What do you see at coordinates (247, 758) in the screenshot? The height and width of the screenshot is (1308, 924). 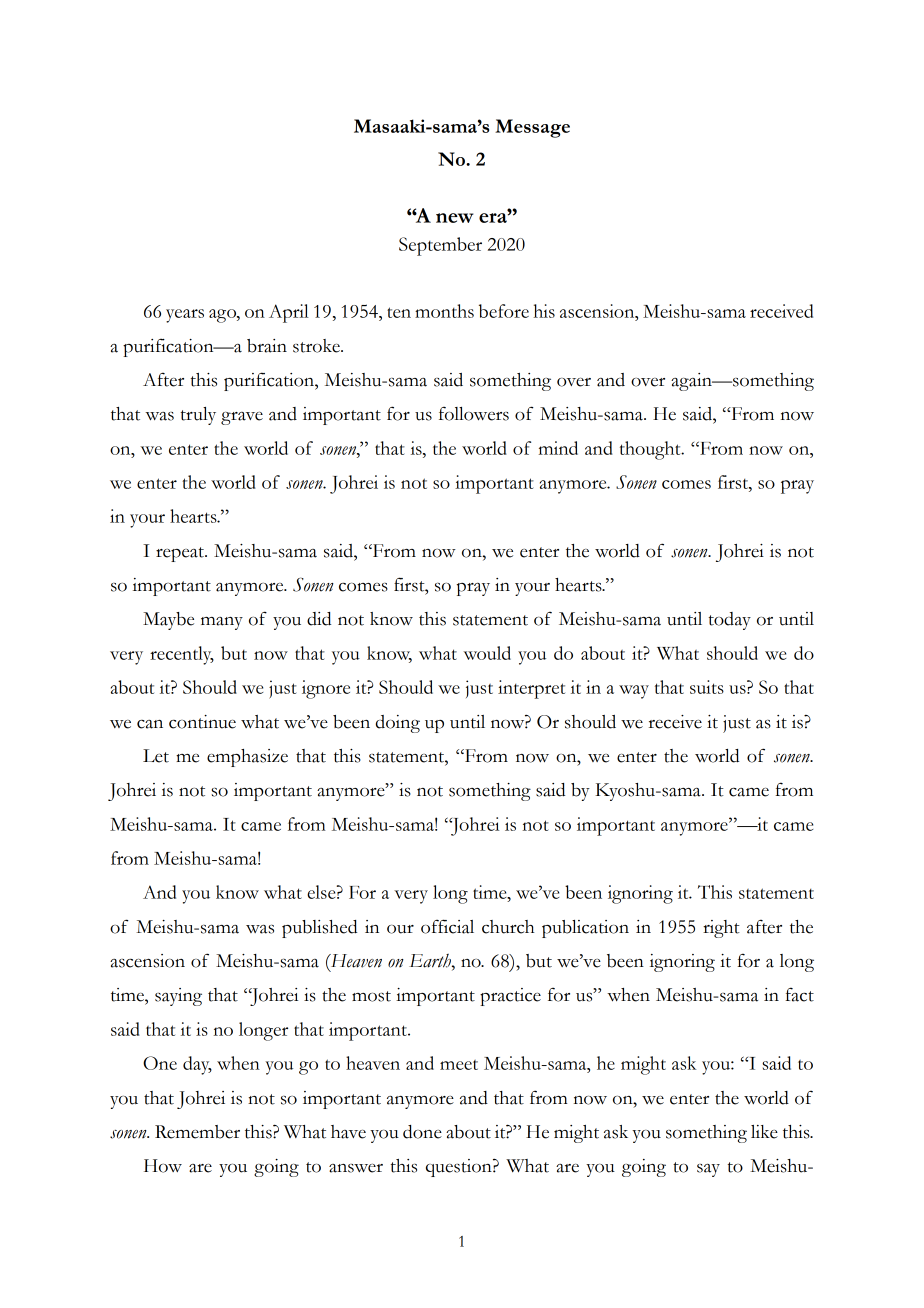 I see `emphasize` at bounding box center [247, 758].
